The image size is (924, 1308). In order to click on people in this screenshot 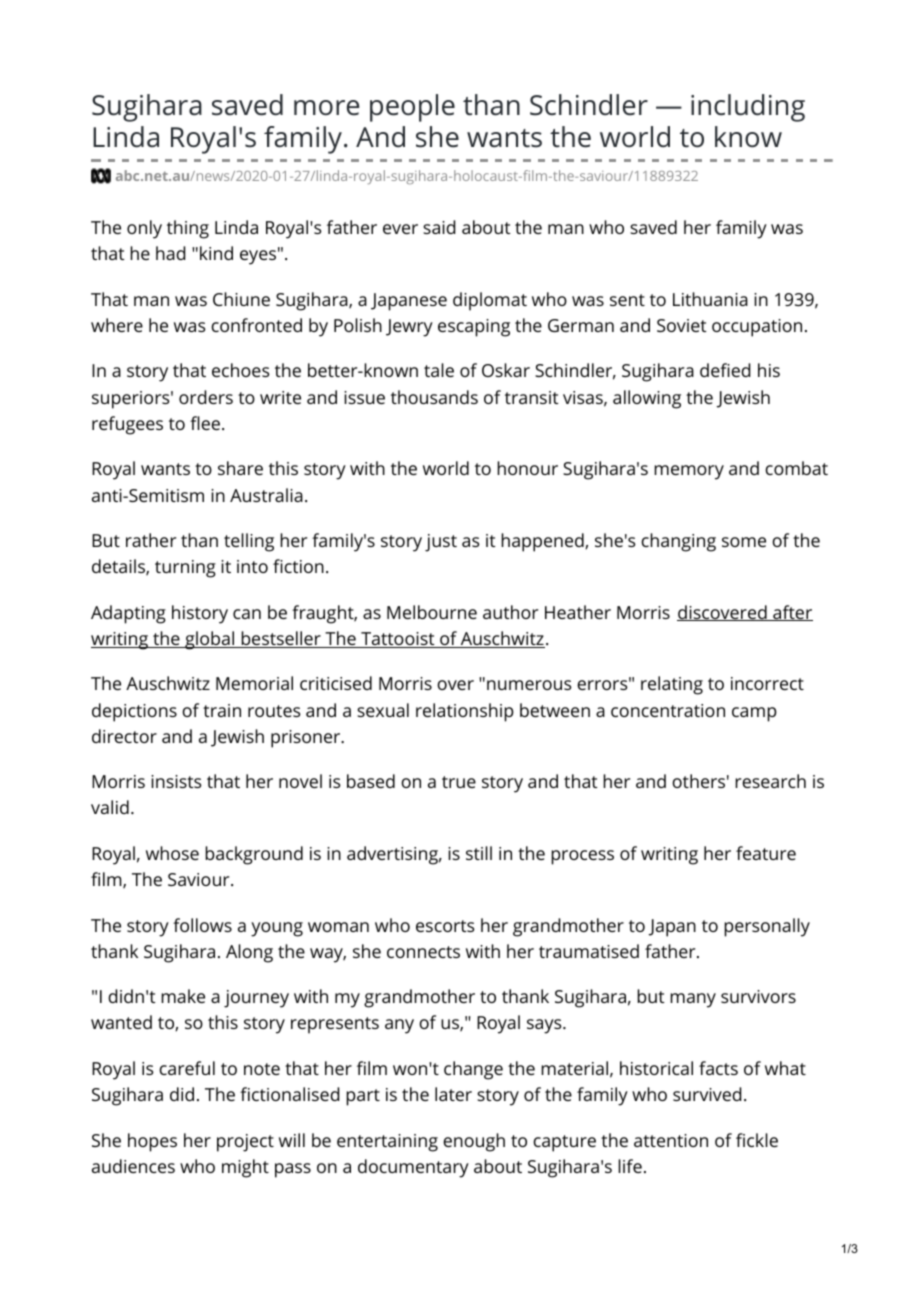, I will do `click(412, 108)`.
